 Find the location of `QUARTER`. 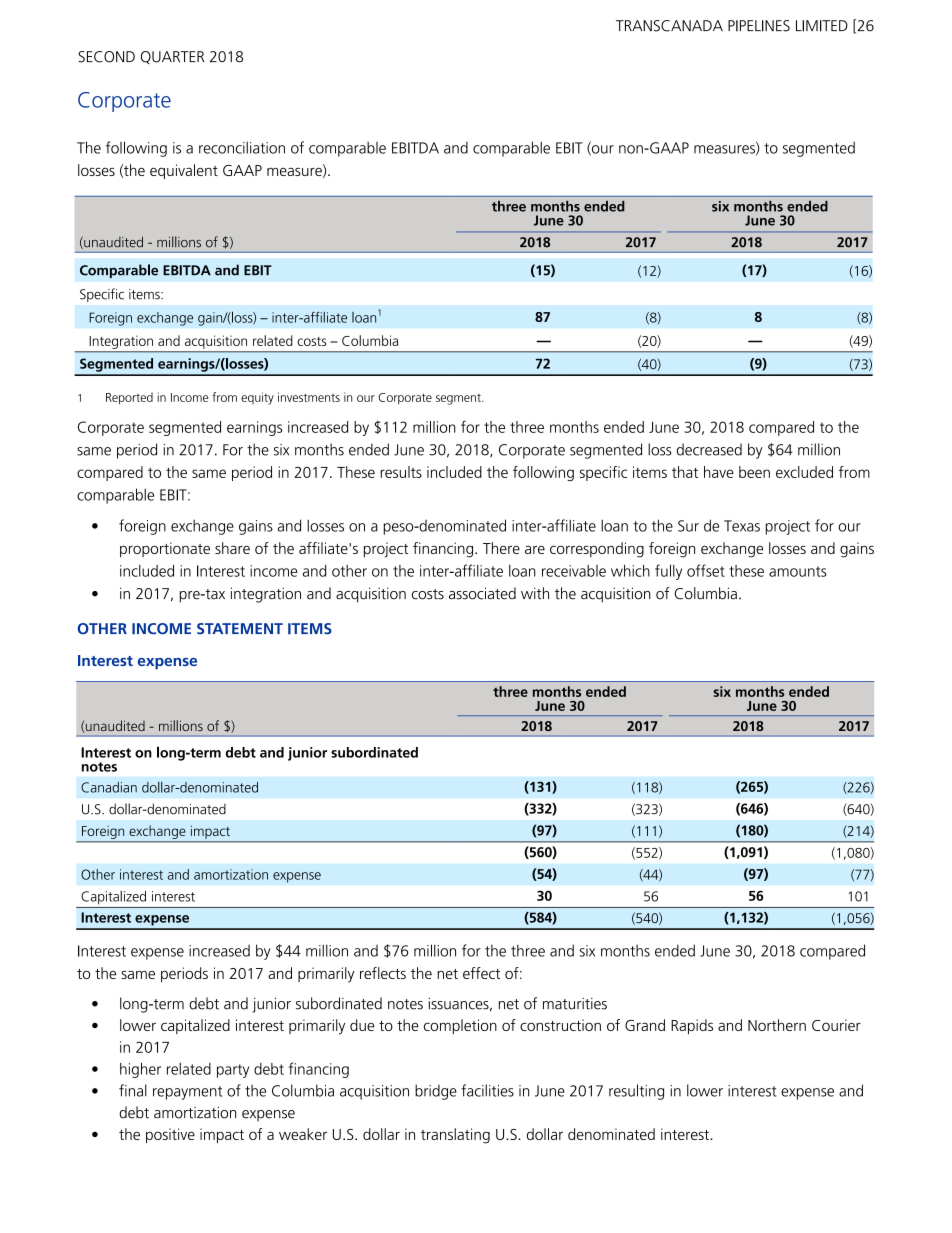

QUARTER is located at coordinates (172, 57).
